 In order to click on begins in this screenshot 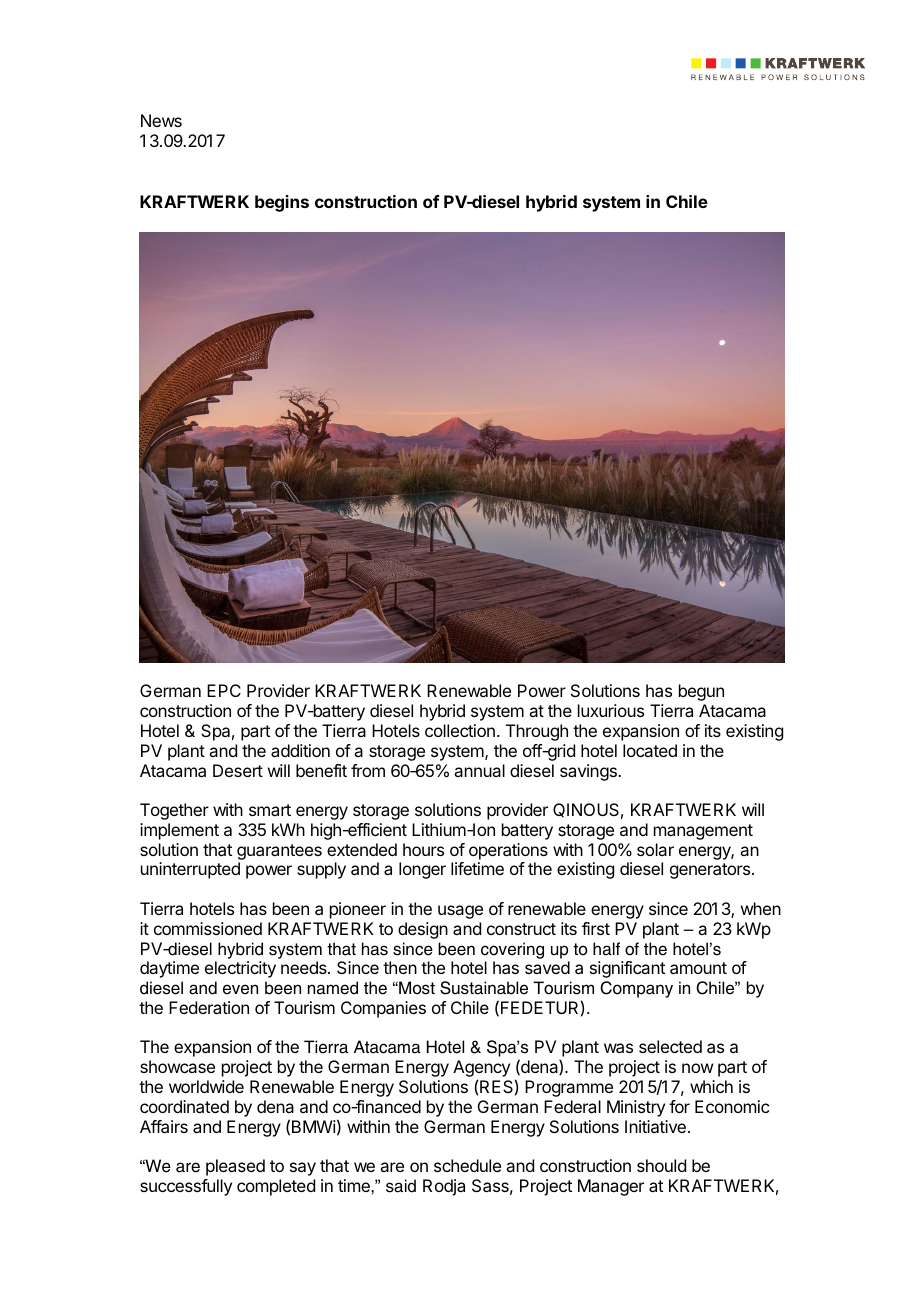, I will do `click(282, 203)`.
